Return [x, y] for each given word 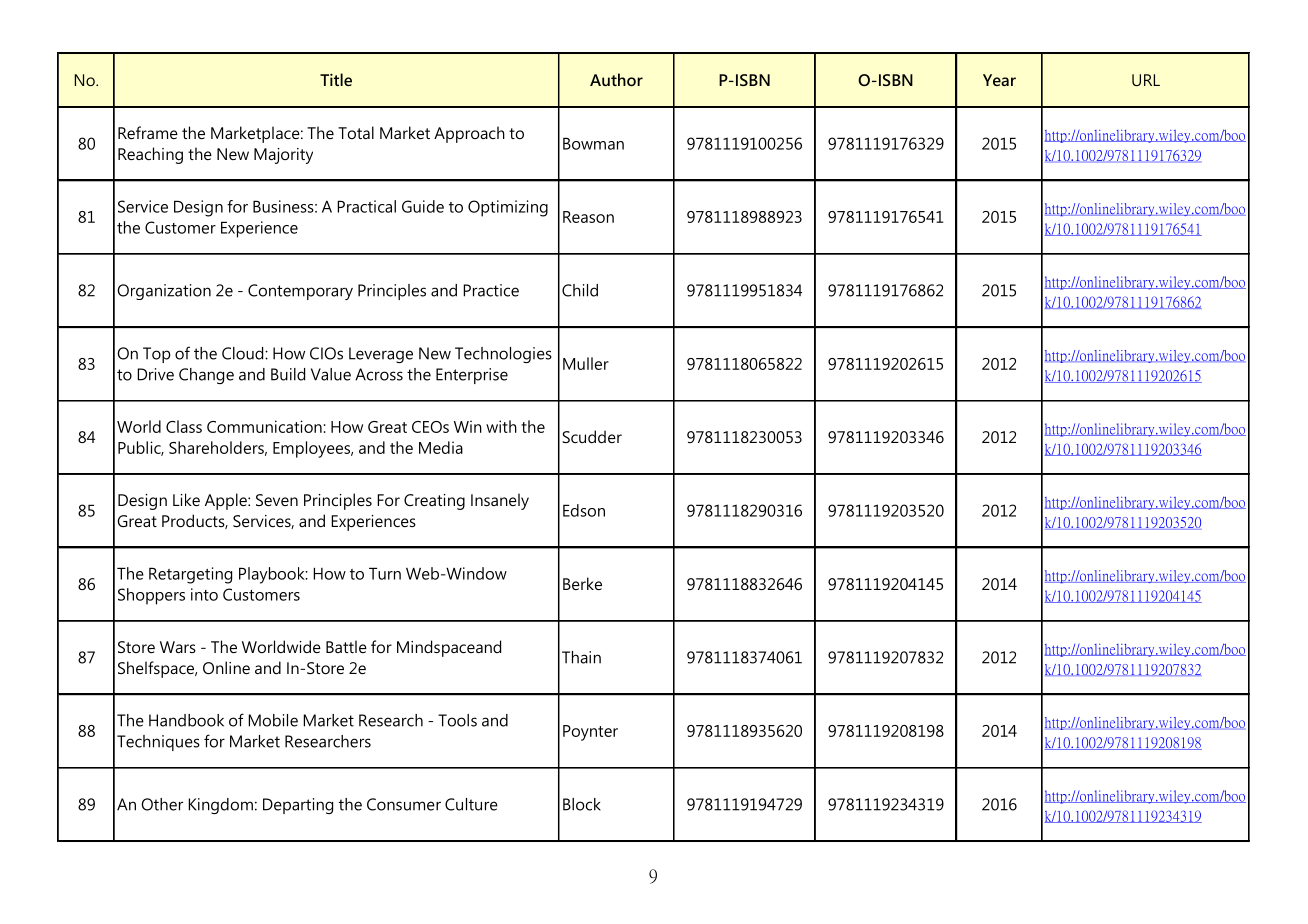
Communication [265, 426]
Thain [581, 657]
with [501, 426]
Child [580, 290]
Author [616, 79]
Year [999, 80]
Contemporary [300, 292]
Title [336, 79]
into [204, 594]
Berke [582, 583]
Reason [588, 217]
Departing [298, 806]
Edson [584, 510]
